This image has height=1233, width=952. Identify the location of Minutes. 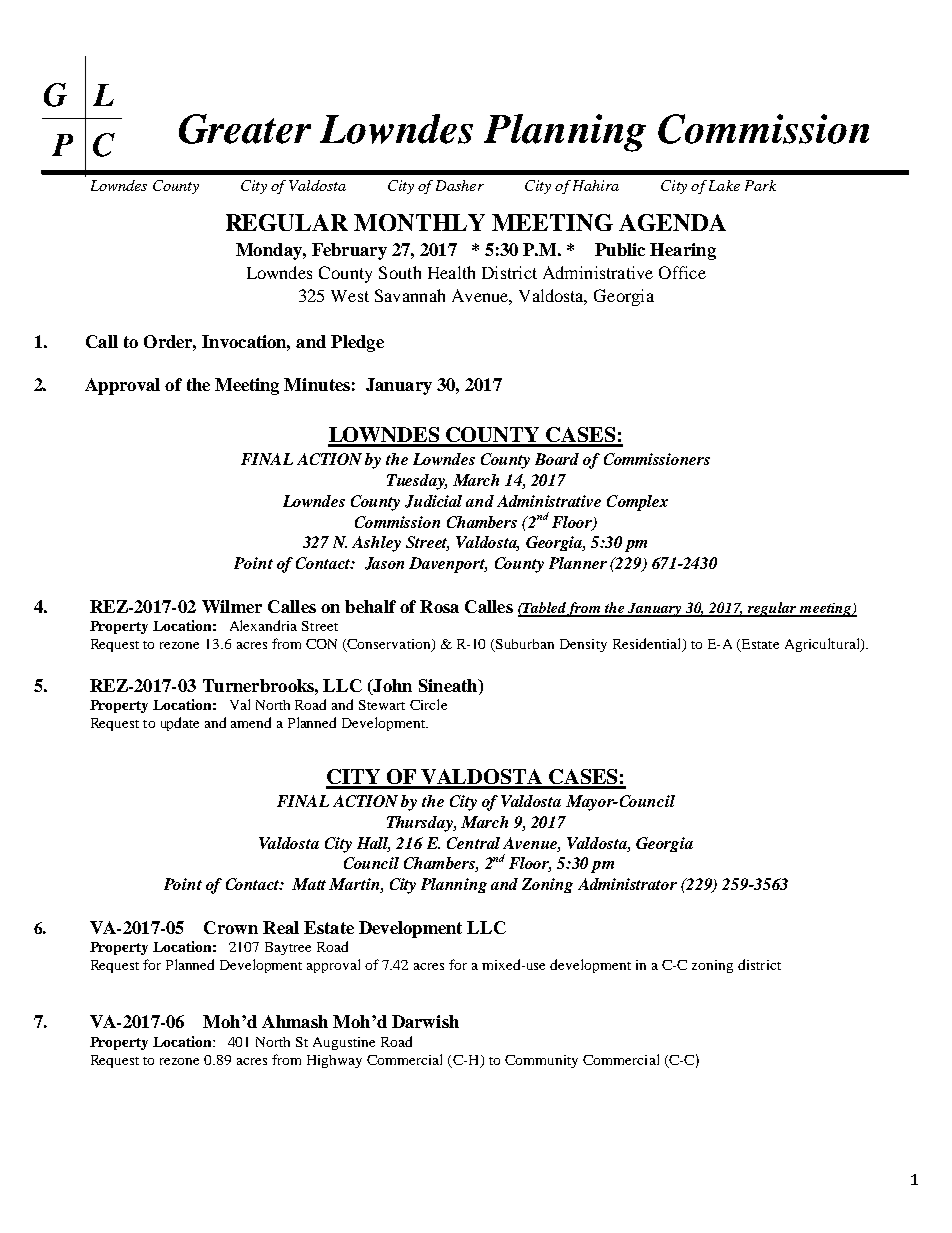
(317, 384).
